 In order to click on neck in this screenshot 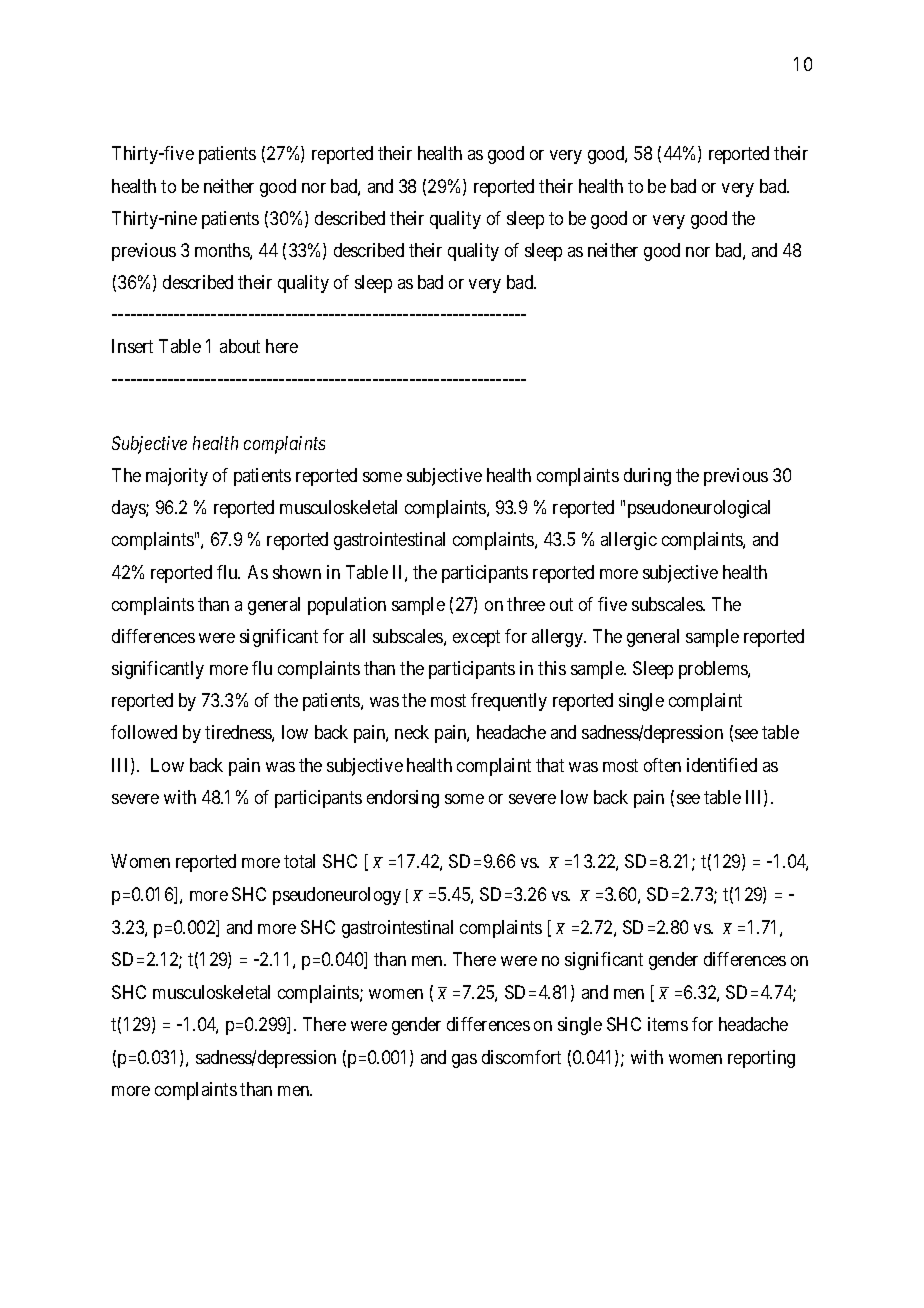, I will do `click(412, 732)`.
